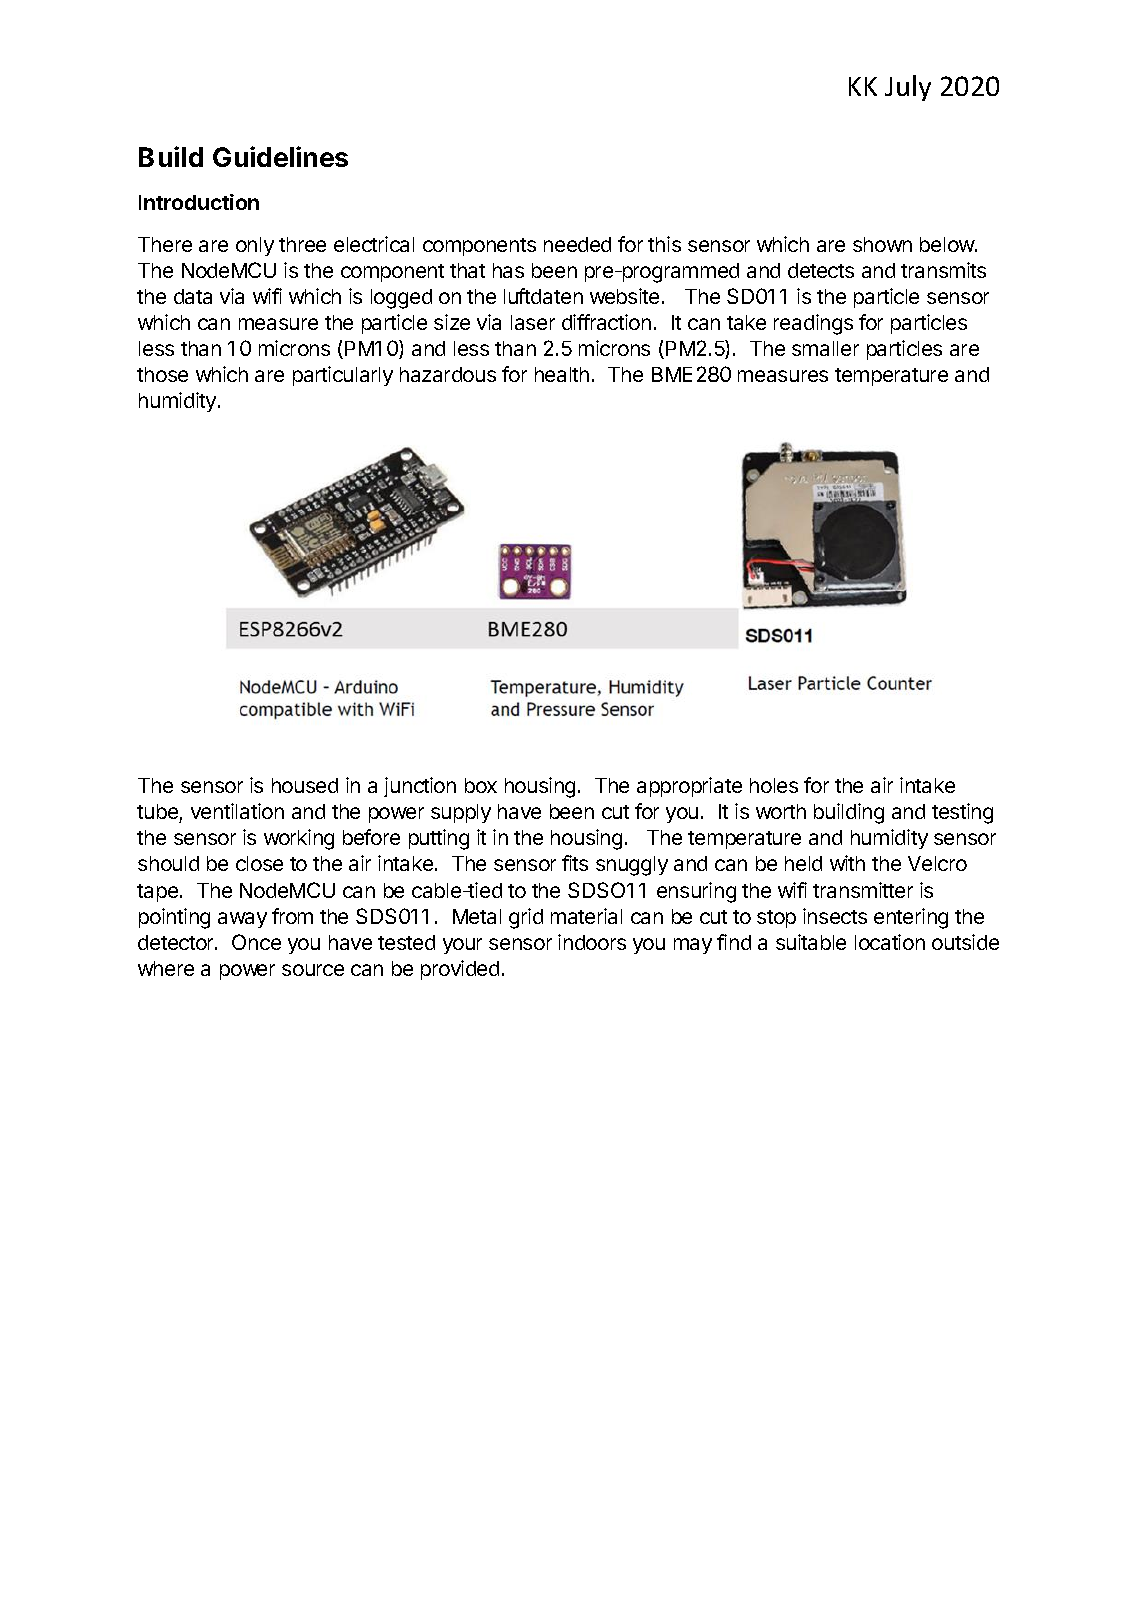  I want to click on particularly, so click(343, 376).
